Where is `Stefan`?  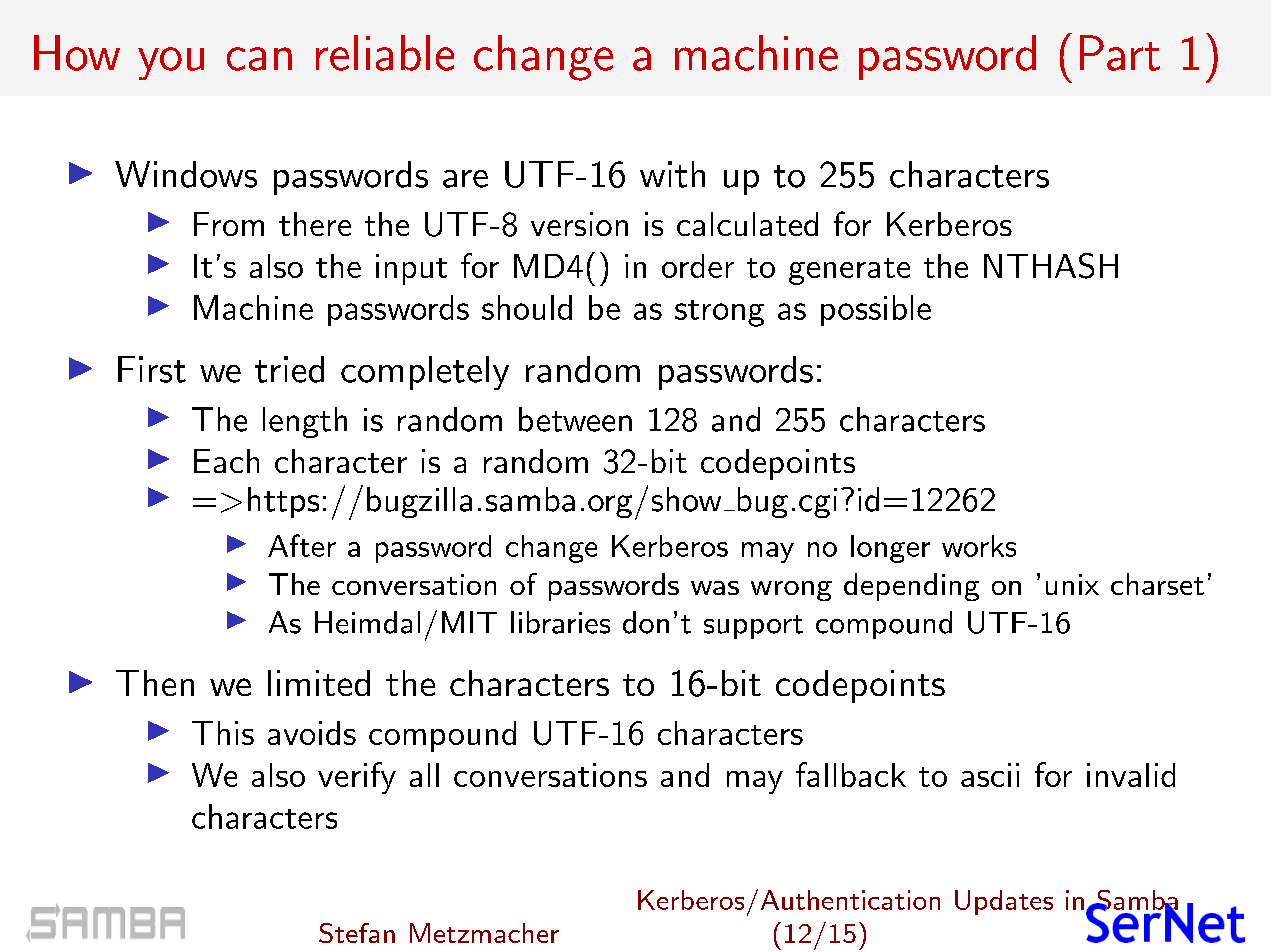 Stefan is located at coordinates (357, 933).
